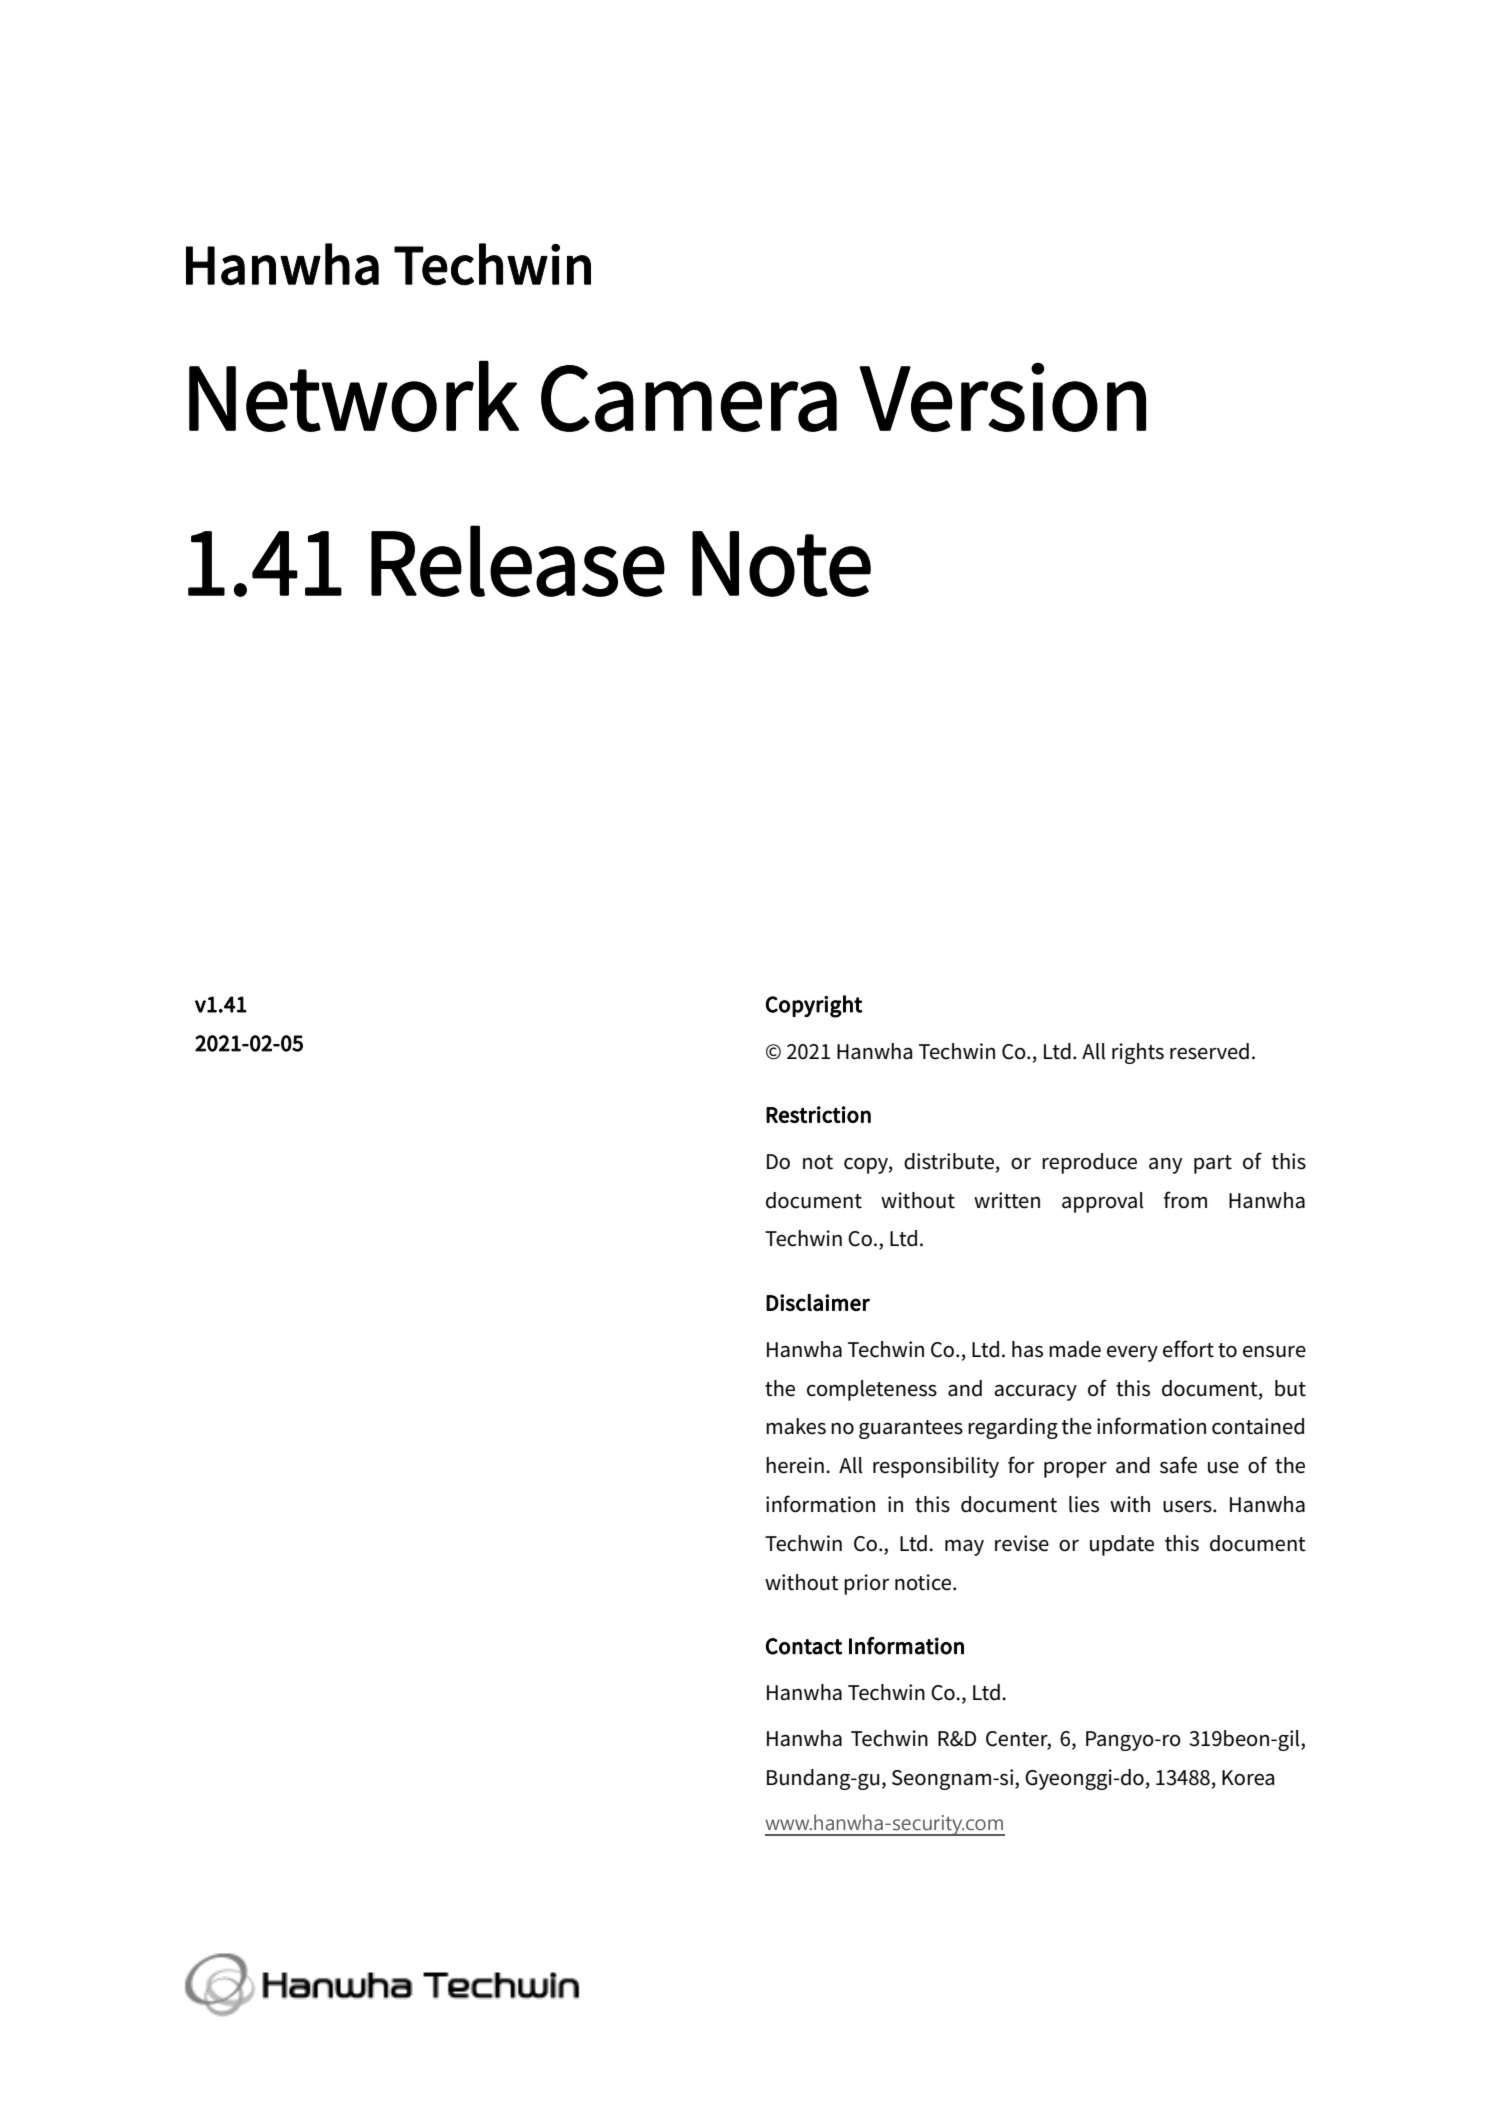 Image resolution: width=1501 pixels, height=2123 pixels. Describe the element at coordinates (781, 564) in the page. I see `Note` at that location.
